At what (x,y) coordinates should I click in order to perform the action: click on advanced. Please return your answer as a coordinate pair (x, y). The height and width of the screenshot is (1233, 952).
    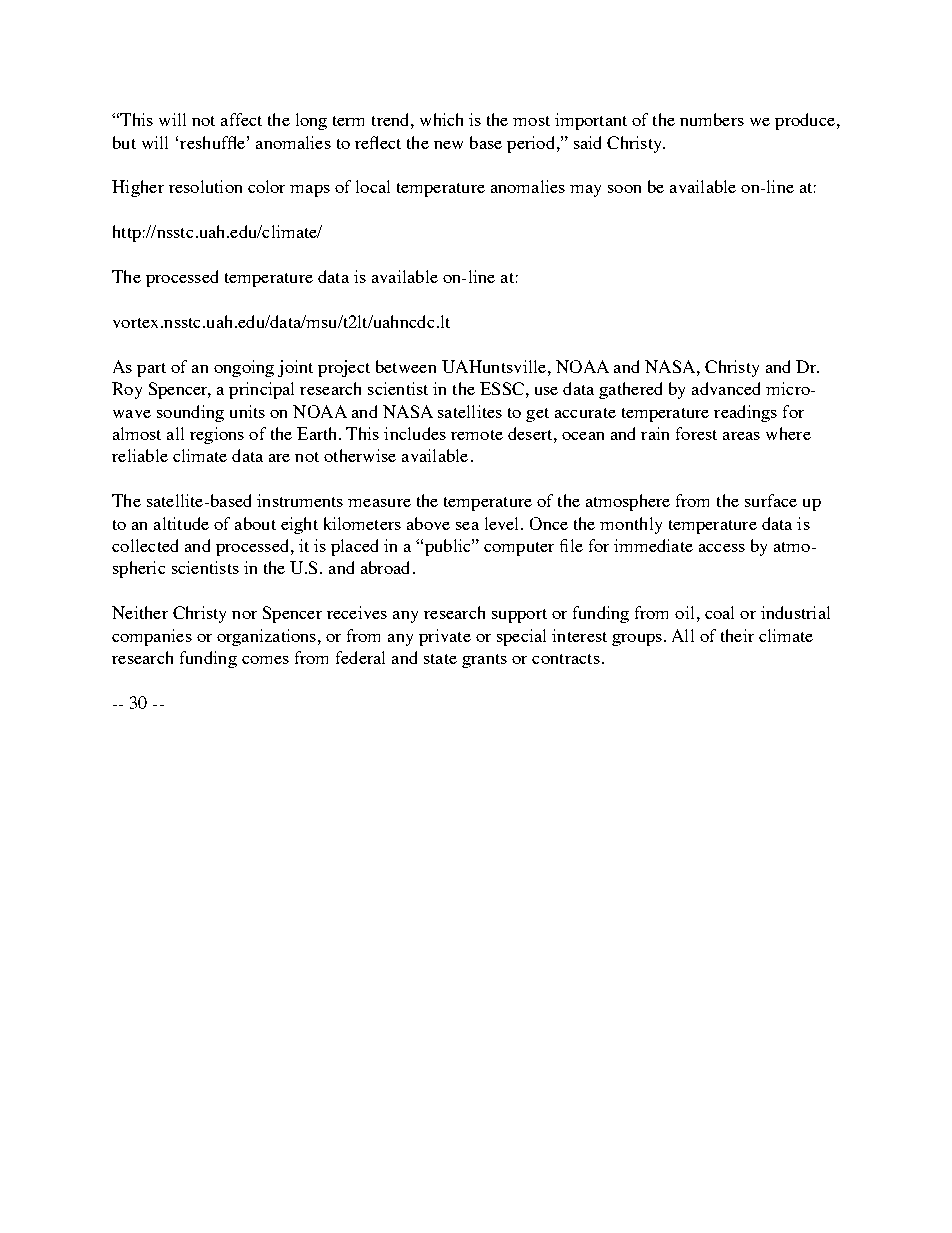
    Looking at the image, I should click on (726, 388).
